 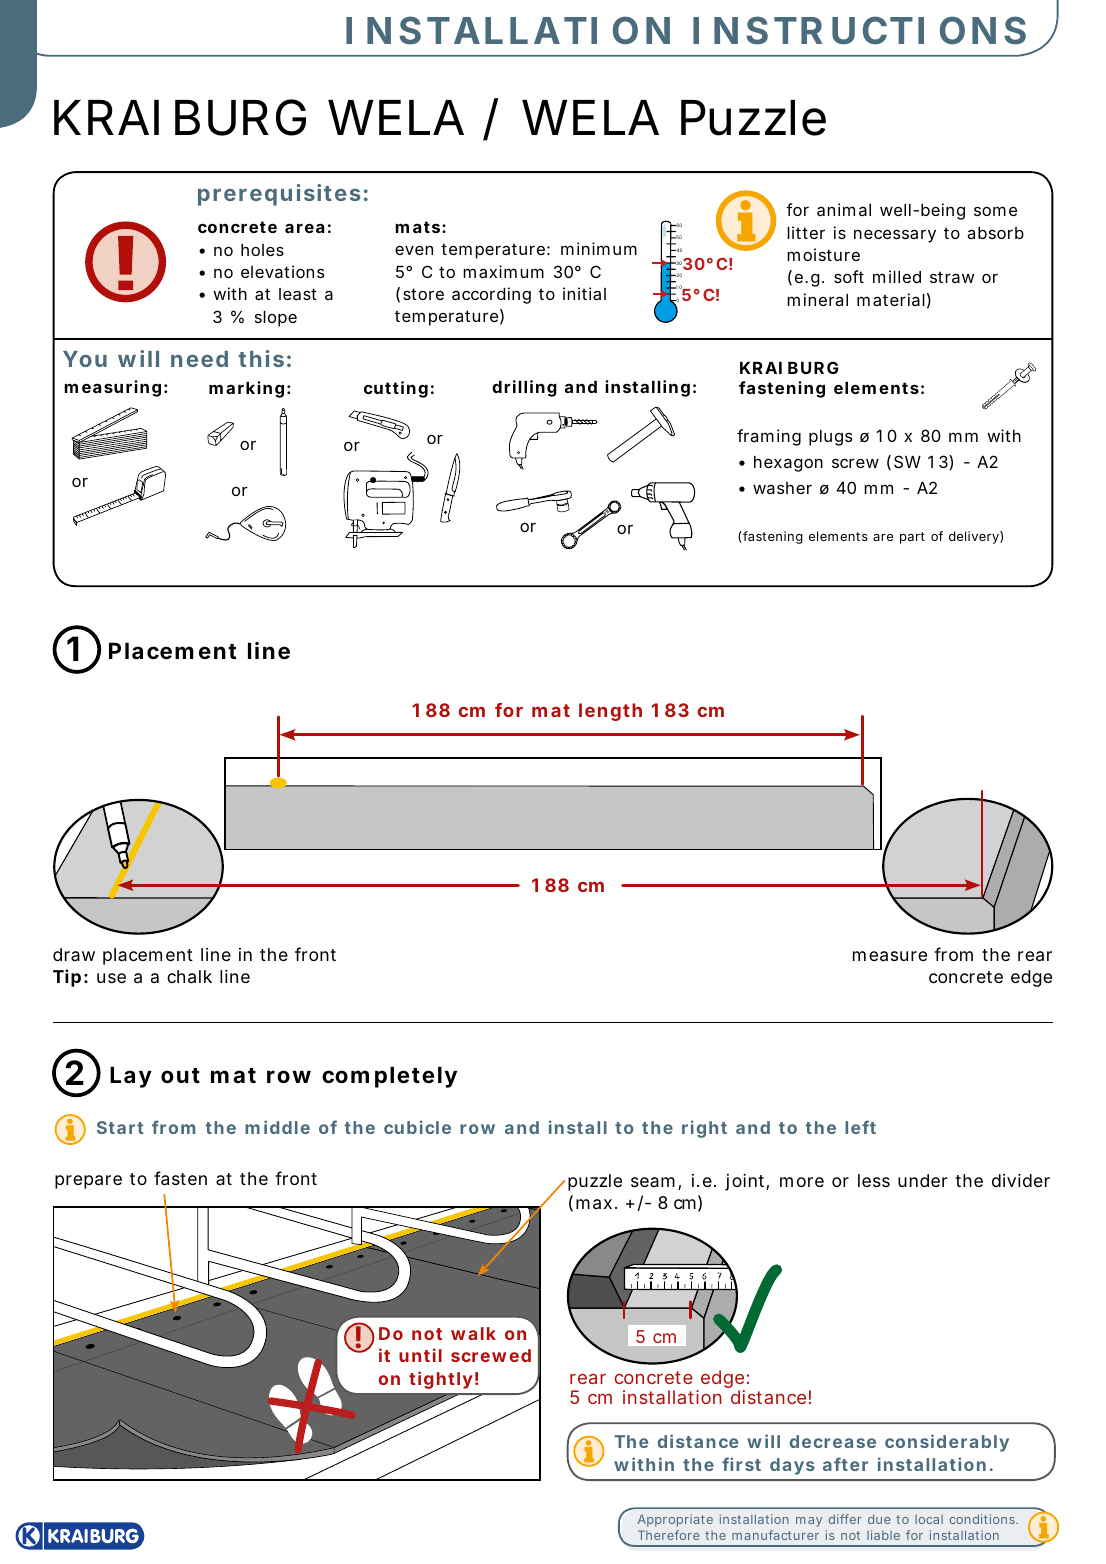 What do you see at coordinates (420, 1355) in the screenshot?
I see `until` at bounding box center [420, 1355].
